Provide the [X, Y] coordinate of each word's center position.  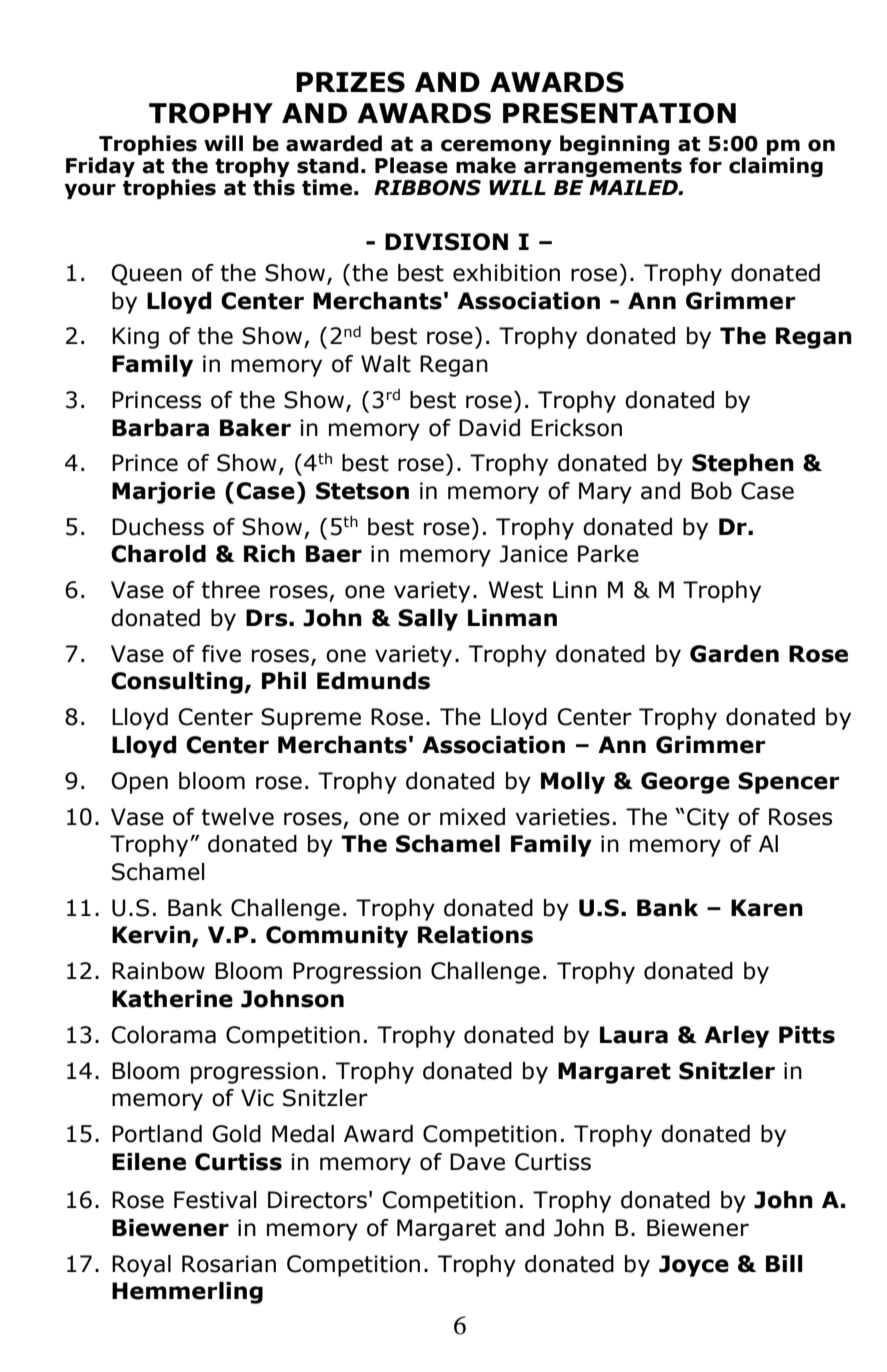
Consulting [178, 683]
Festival [215, 1200]
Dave [477, 1162]
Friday [100, 167]
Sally [428, 620]
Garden [734, 654]
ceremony [496, 147]
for [705, 165]
